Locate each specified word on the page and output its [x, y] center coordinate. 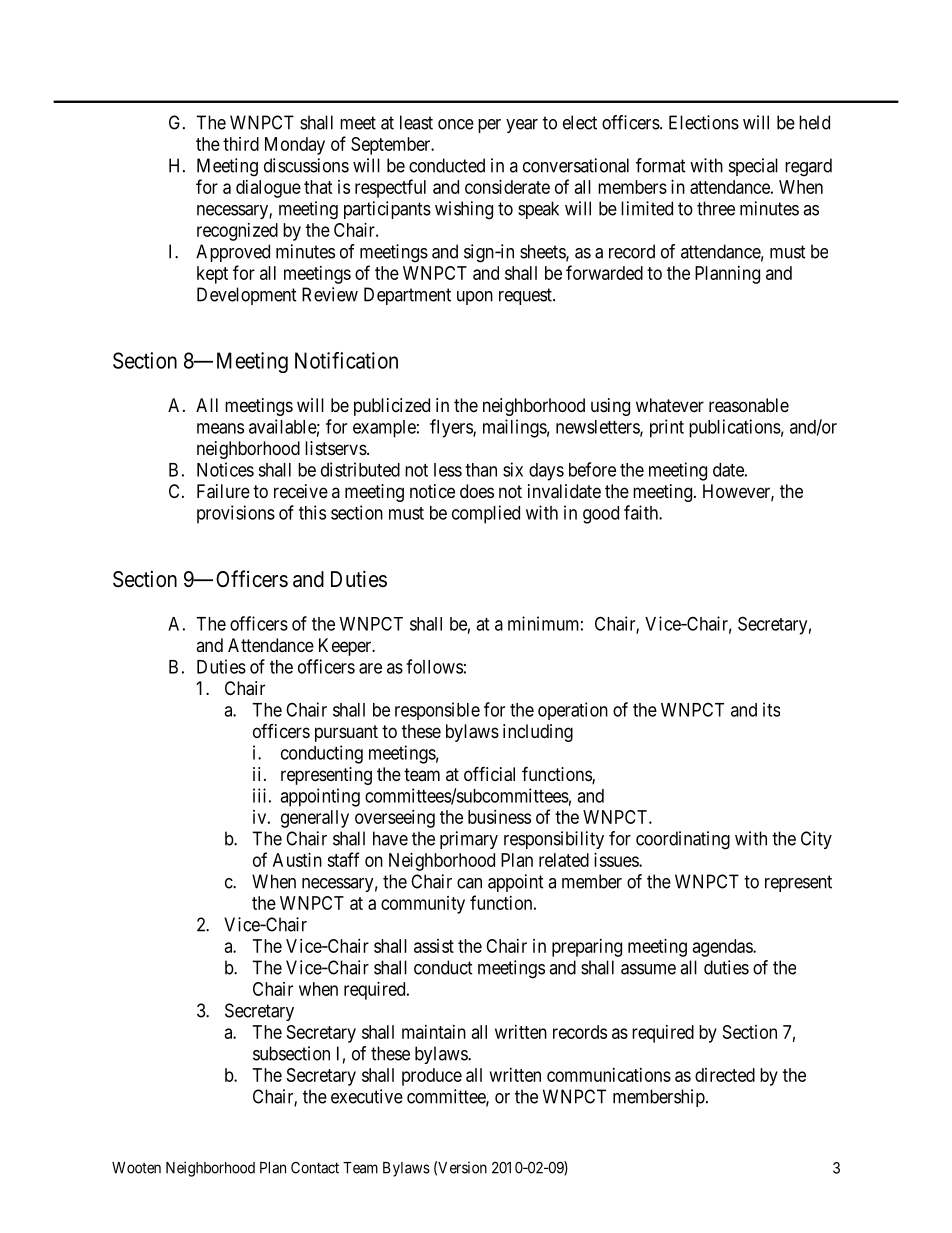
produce [432, 1077]
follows [434, 666]
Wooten [136, 1168]
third [241, 144]
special [753, 167]
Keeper [346, 647]
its [771, 709]
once [456, 124]
